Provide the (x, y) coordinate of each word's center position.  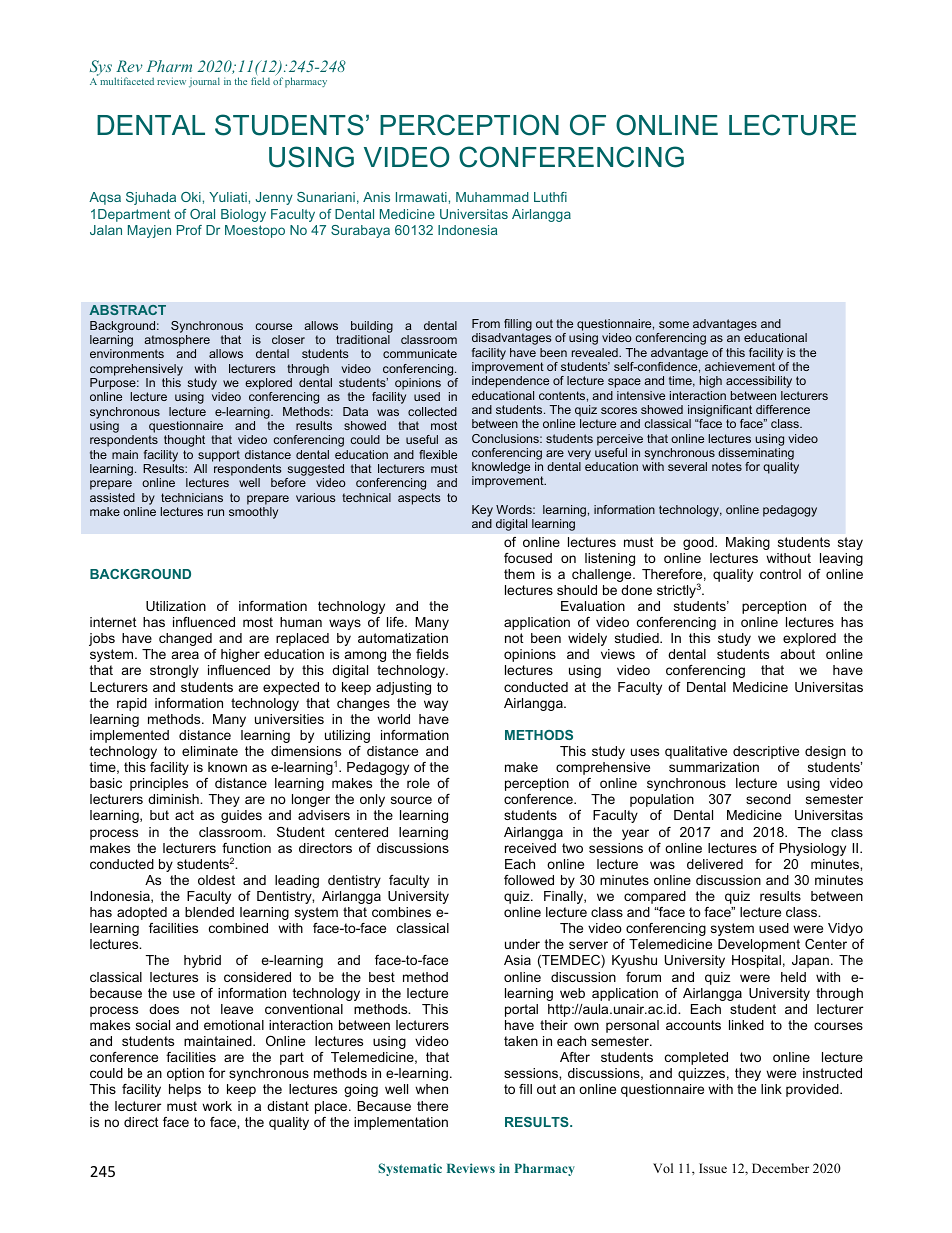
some (674, 324)
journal (204, 82)
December (780, 1168)
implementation (401, 1123)
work (217, 1106)
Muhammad (492, 197)
